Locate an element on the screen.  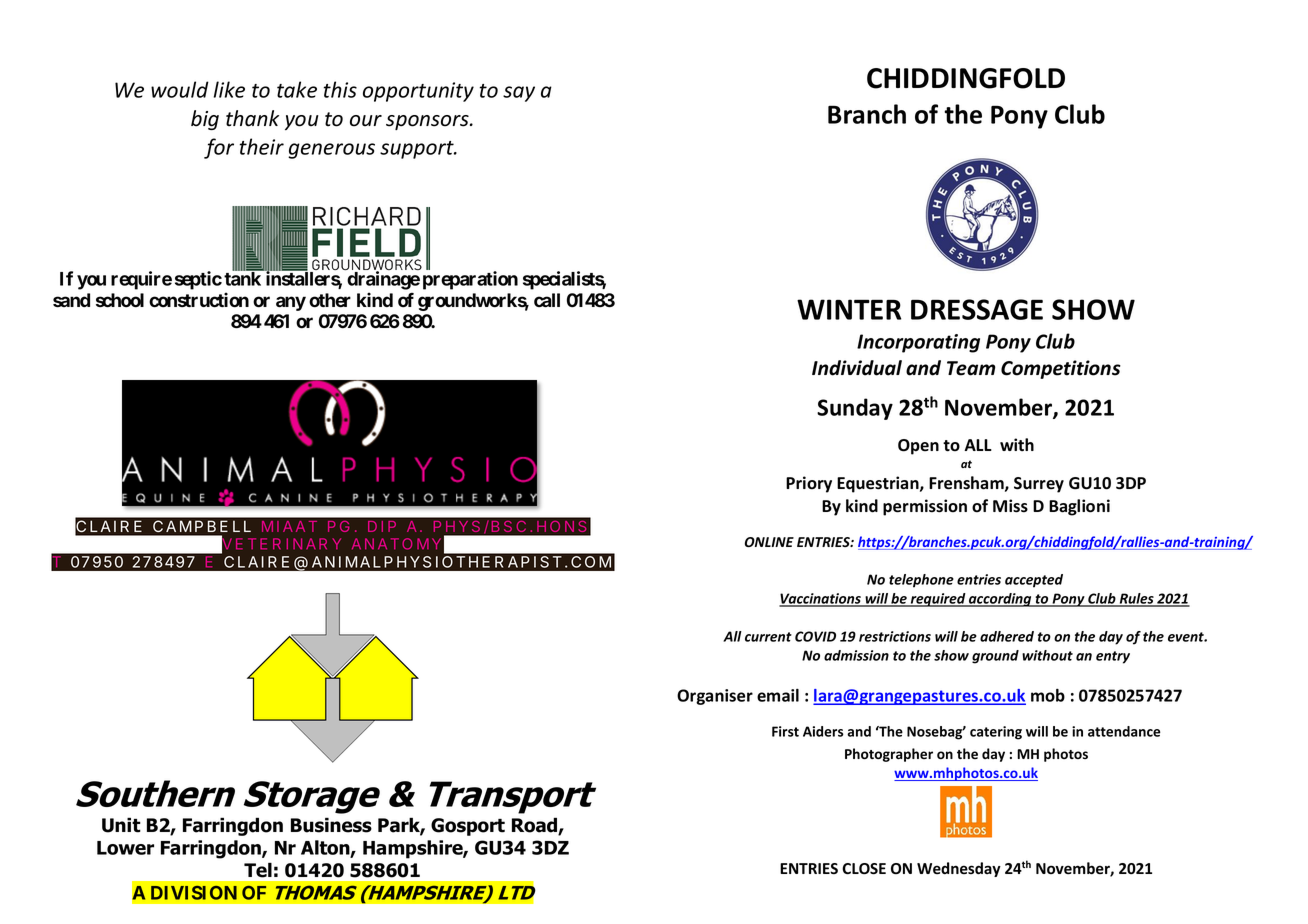
Priory is located at coordinates (809, 484).
